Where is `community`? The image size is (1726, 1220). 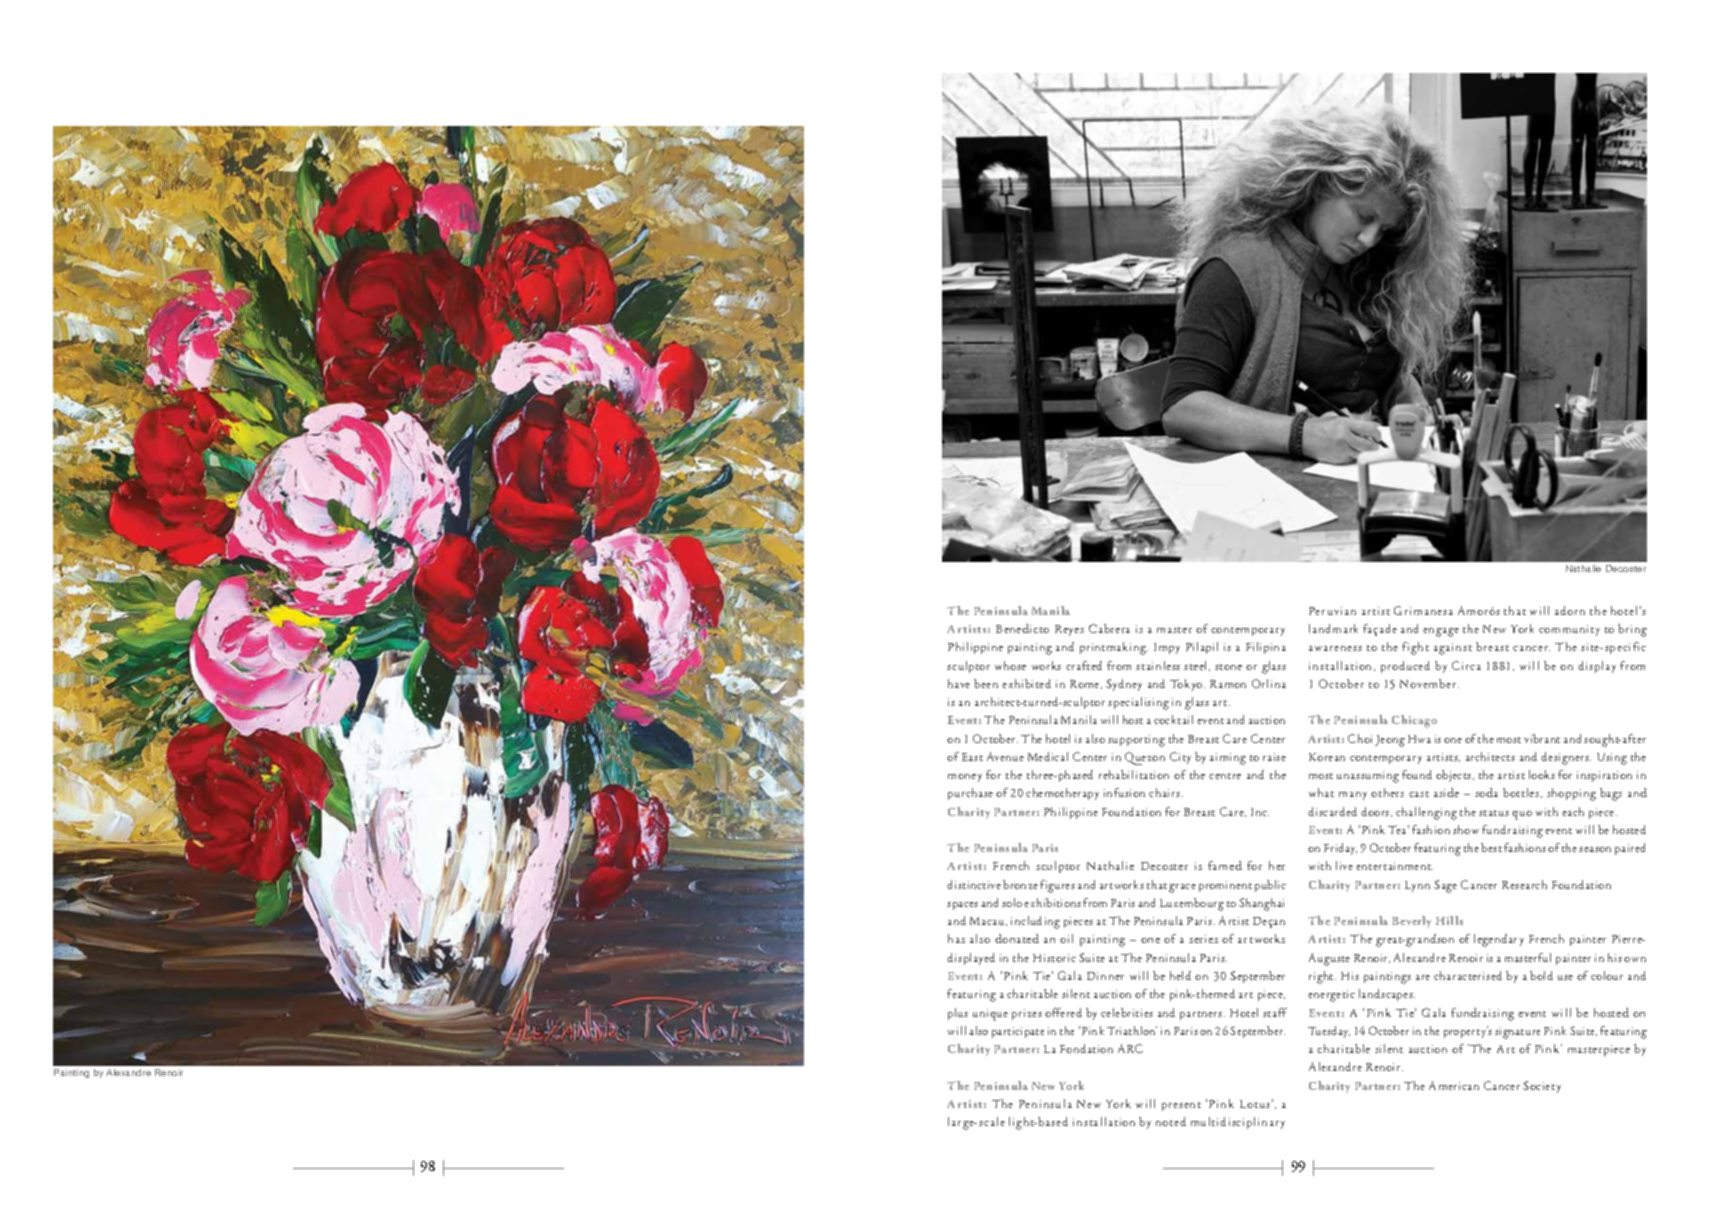
community is located at coordinates (1569, 630).
